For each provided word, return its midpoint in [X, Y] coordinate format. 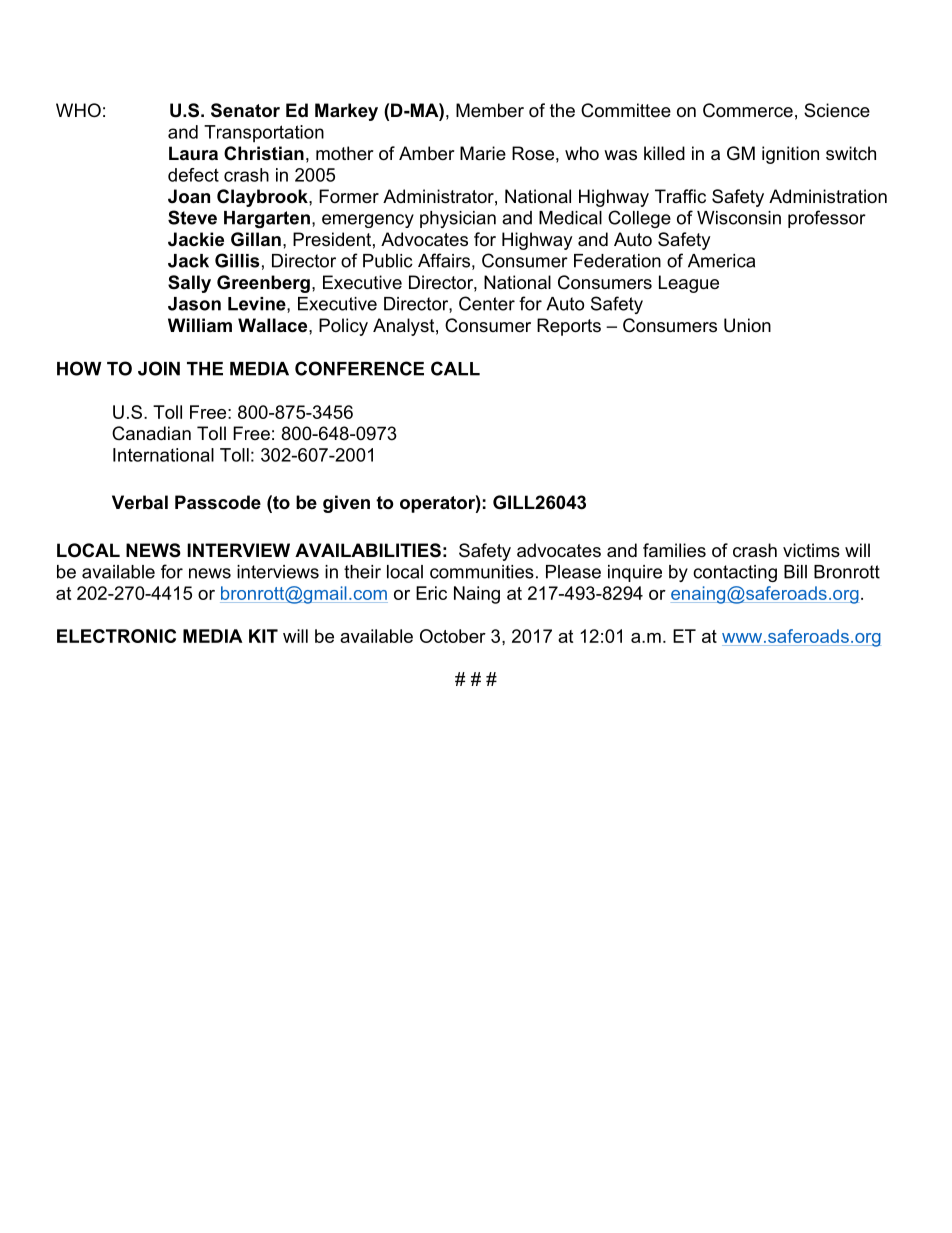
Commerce [748, 110]
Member [490, 110]
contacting [735, 573]
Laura [193, 153]
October [453, 636]
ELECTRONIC [116, 636]
